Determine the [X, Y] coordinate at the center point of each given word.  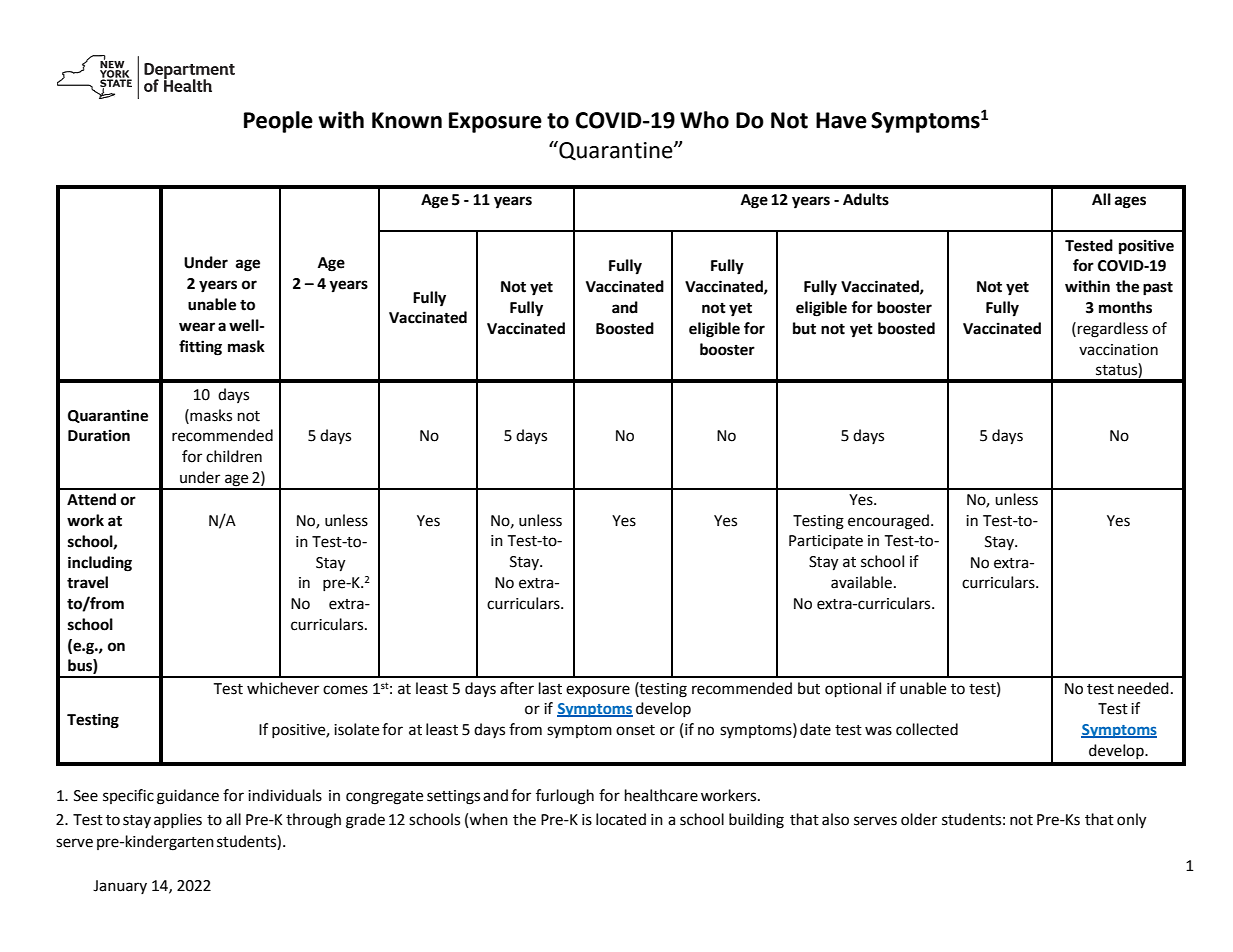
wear [197, 327]
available [861, 582]
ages [1130, 202]
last [550, 688]
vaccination [1118, 350]
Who [704, 120]
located [621, 819]
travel [87, 582]
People [278, 122]
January [120, 887]
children [234, 456]
